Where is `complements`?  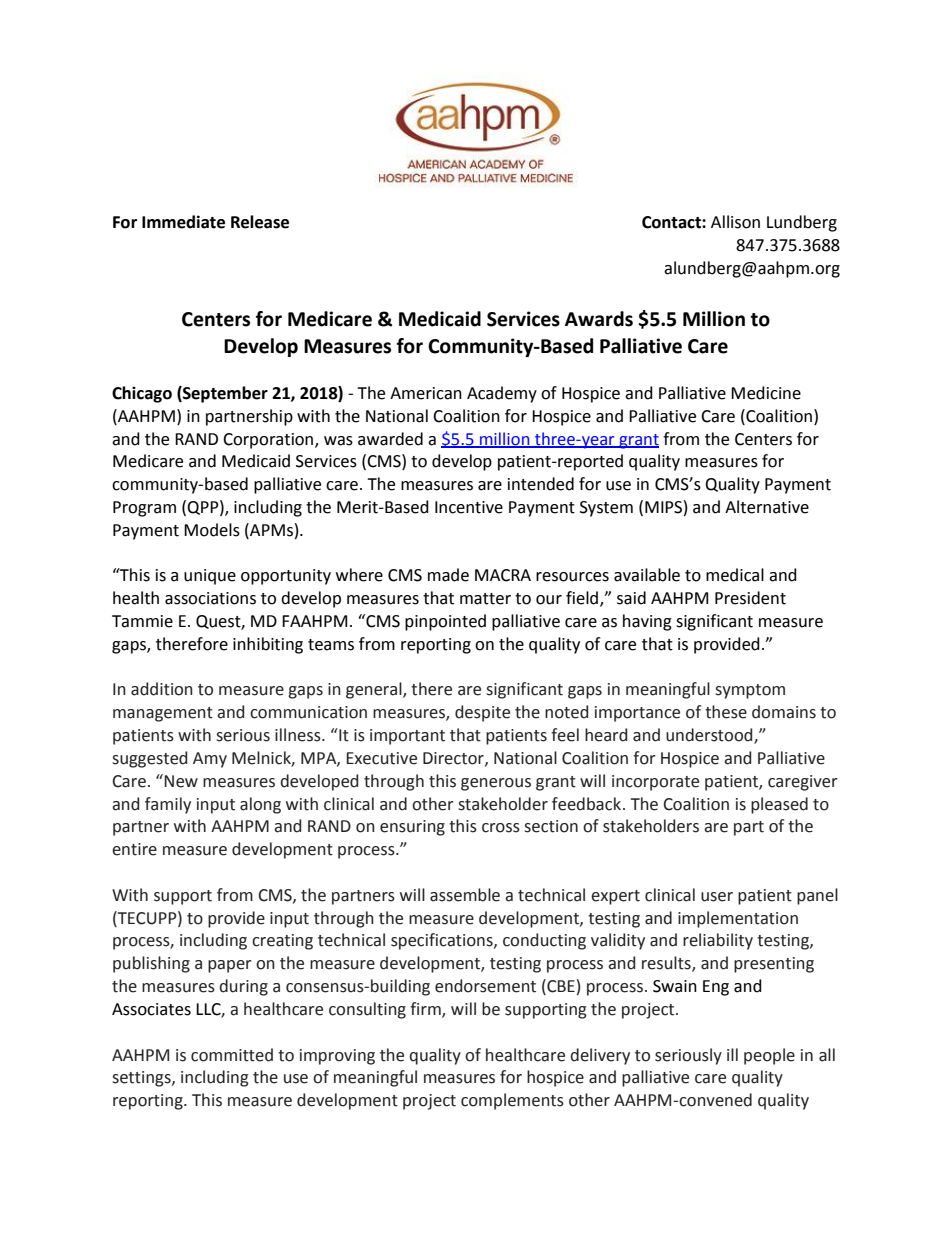
complements is located at coordinates (512, 1101).
